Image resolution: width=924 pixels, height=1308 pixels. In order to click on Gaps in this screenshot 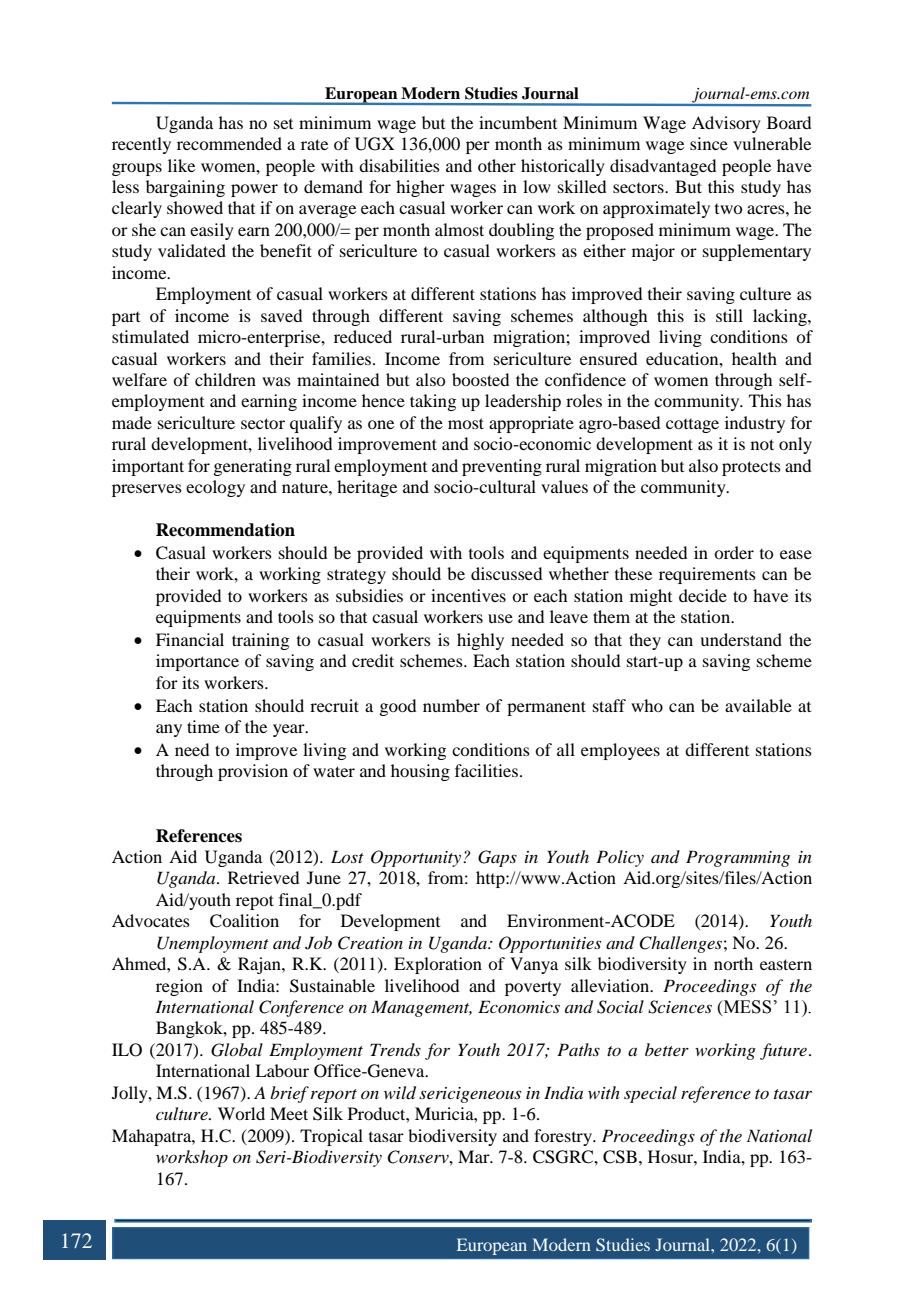, I will do `click(497, 858)`.
